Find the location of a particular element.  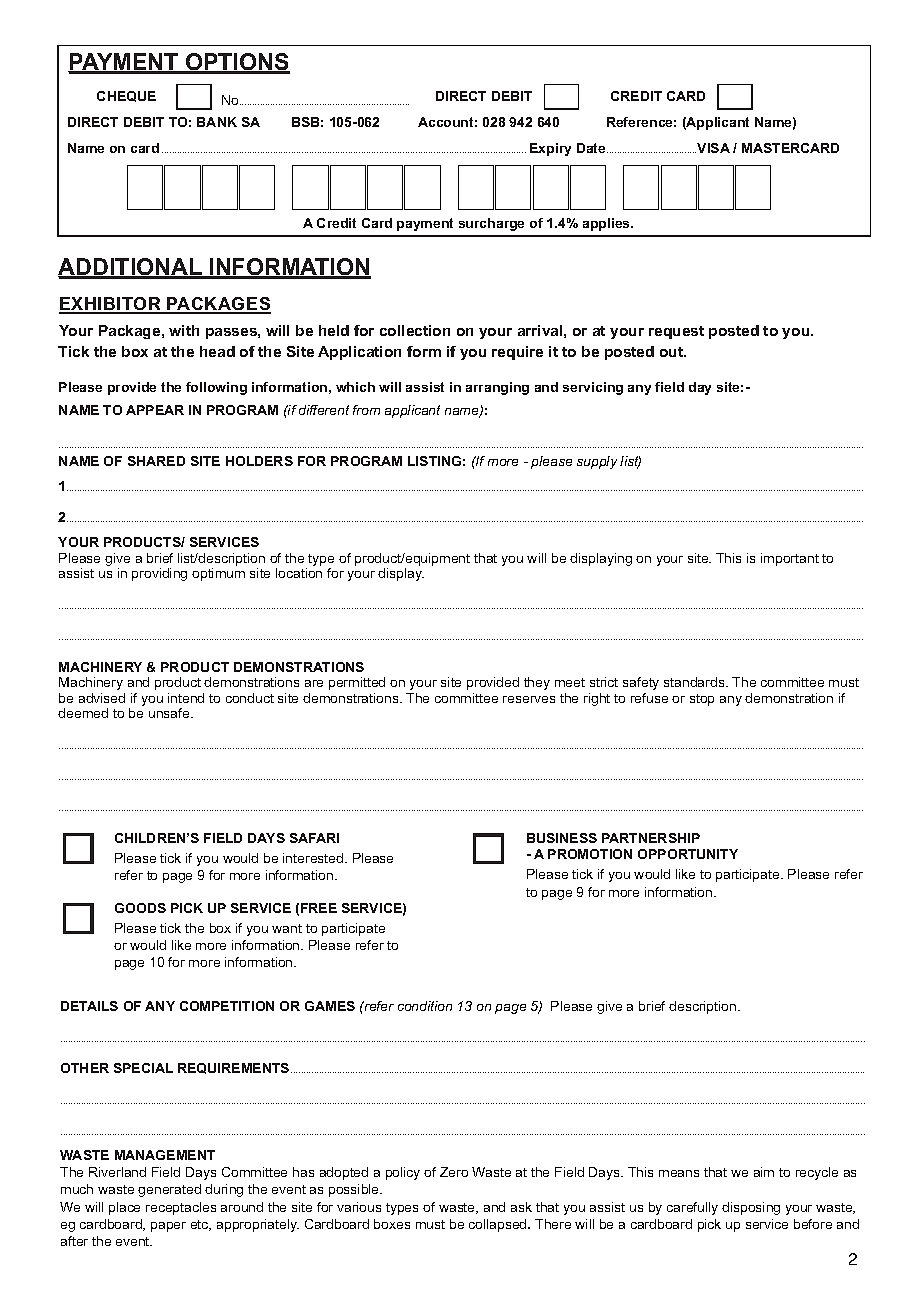

from is located at coordinates (366, 410).
